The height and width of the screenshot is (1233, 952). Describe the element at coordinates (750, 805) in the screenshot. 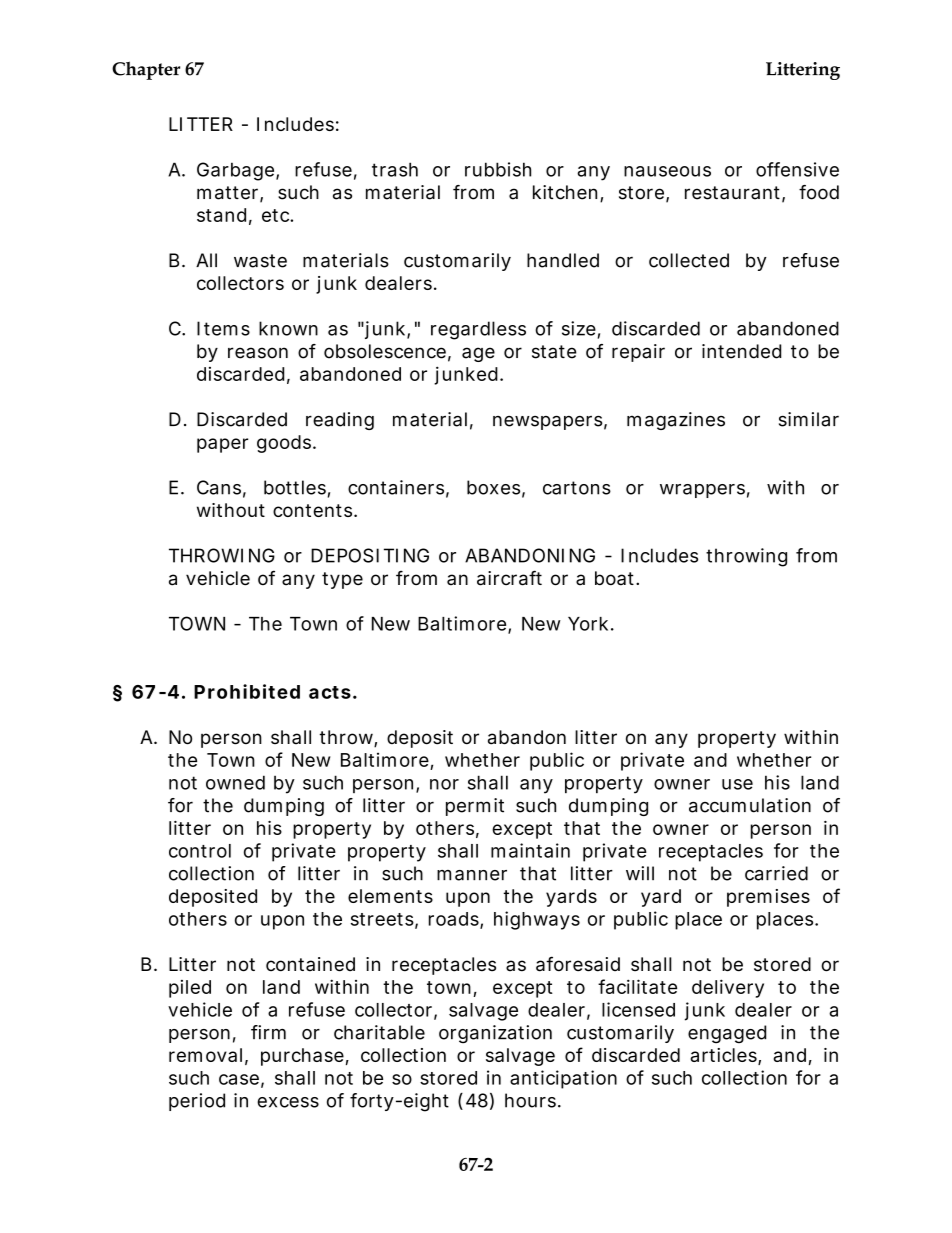

I see `accumulation` at that location.
